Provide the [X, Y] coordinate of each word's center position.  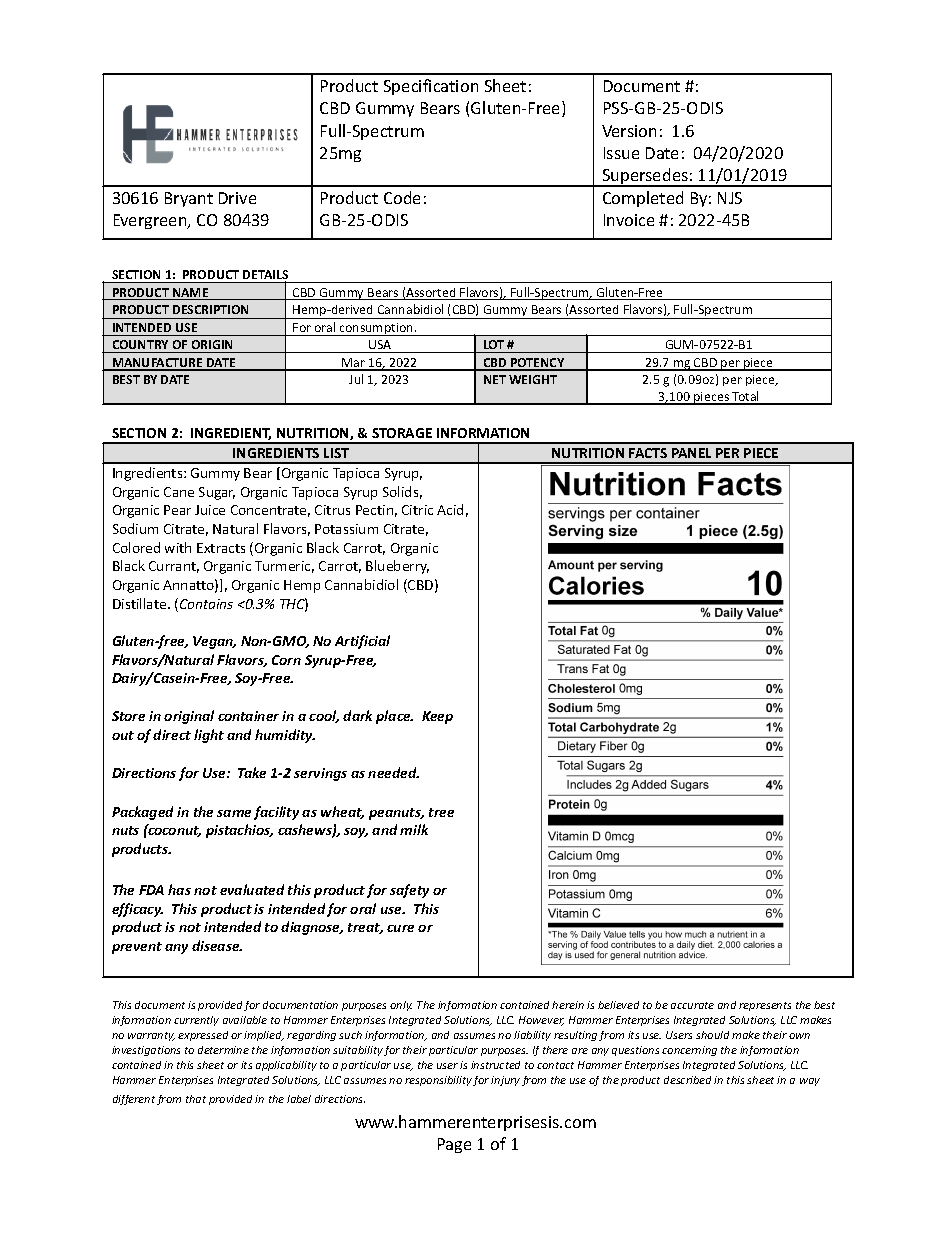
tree [441, 812]
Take [252, 772]
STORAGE [402, 433]
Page [454, 1145]
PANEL [691, 453]
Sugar [217, 493]
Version [629, 131]
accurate [692, 1005]
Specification [431, 87]
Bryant [189, 199]
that [196, 1099]
